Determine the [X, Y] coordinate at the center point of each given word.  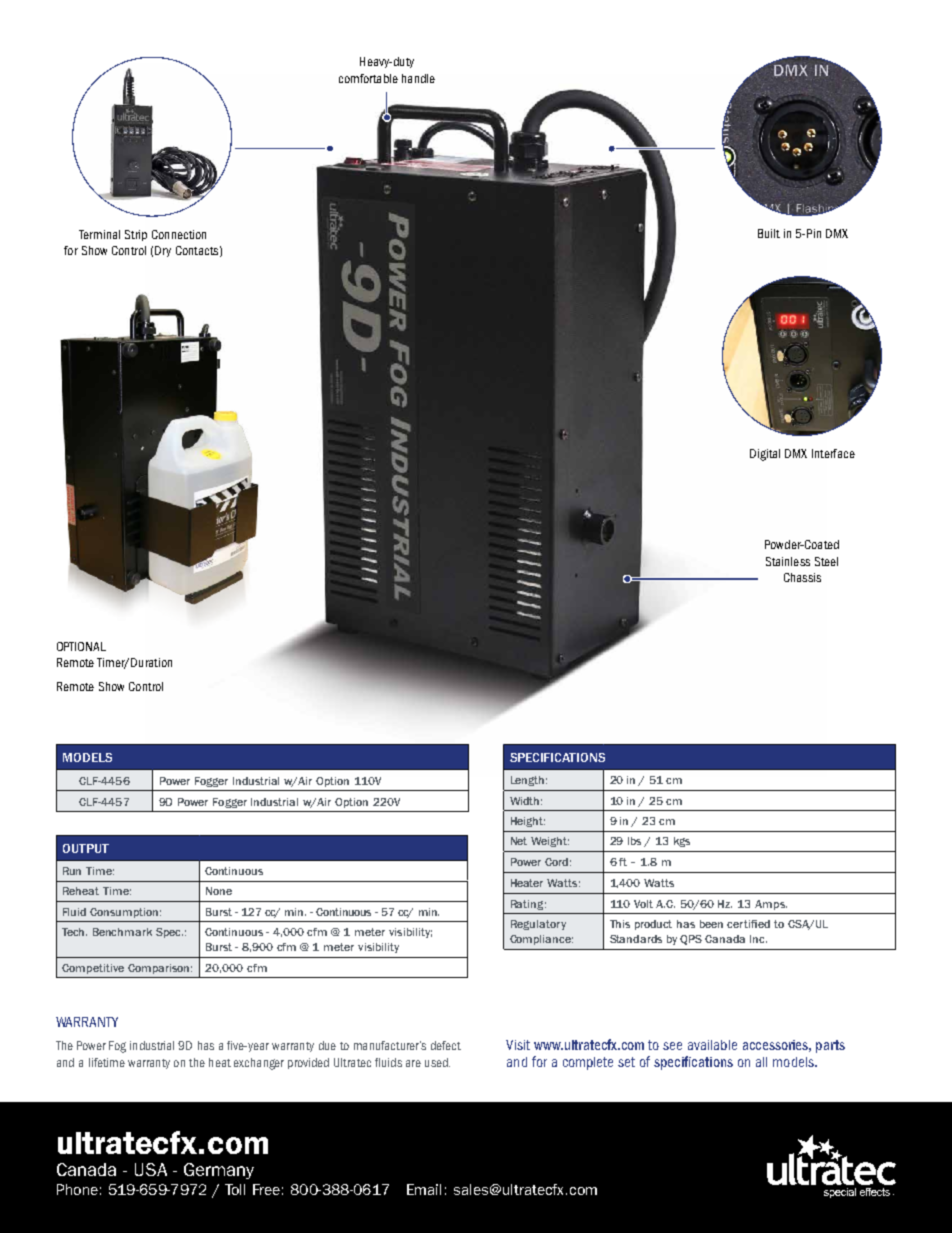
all [761, 1062]
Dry [163, 251]
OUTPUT [86, 848]
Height [528, 822]
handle [418, 78]
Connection [179, 234]
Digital [765, 455]
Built [769, 233]
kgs [682, 842]
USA [151, 1169]
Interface [833, 453]
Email [424, 1189]
